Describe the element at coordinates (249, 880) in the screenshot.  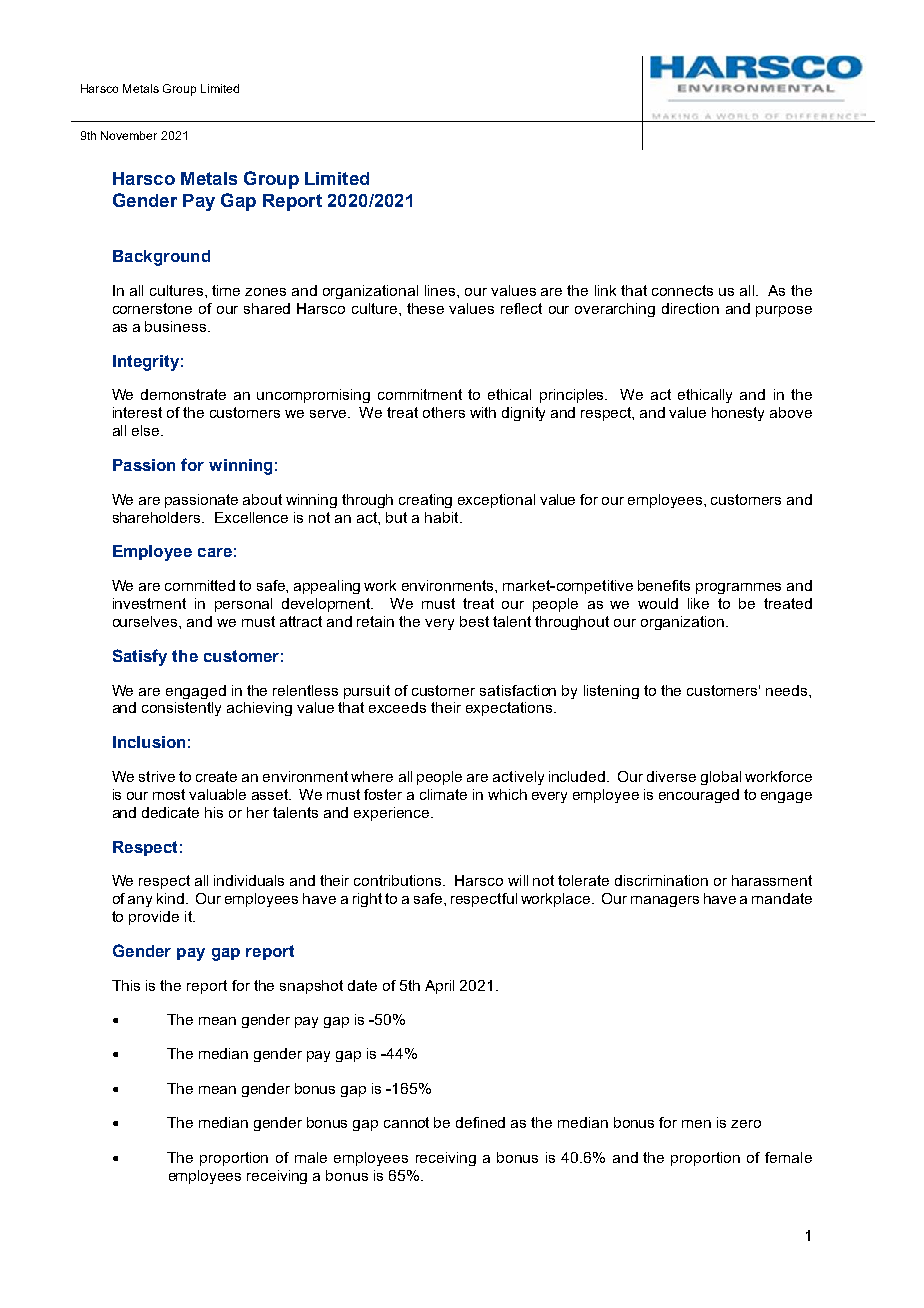
I see `individuals` at that location.
